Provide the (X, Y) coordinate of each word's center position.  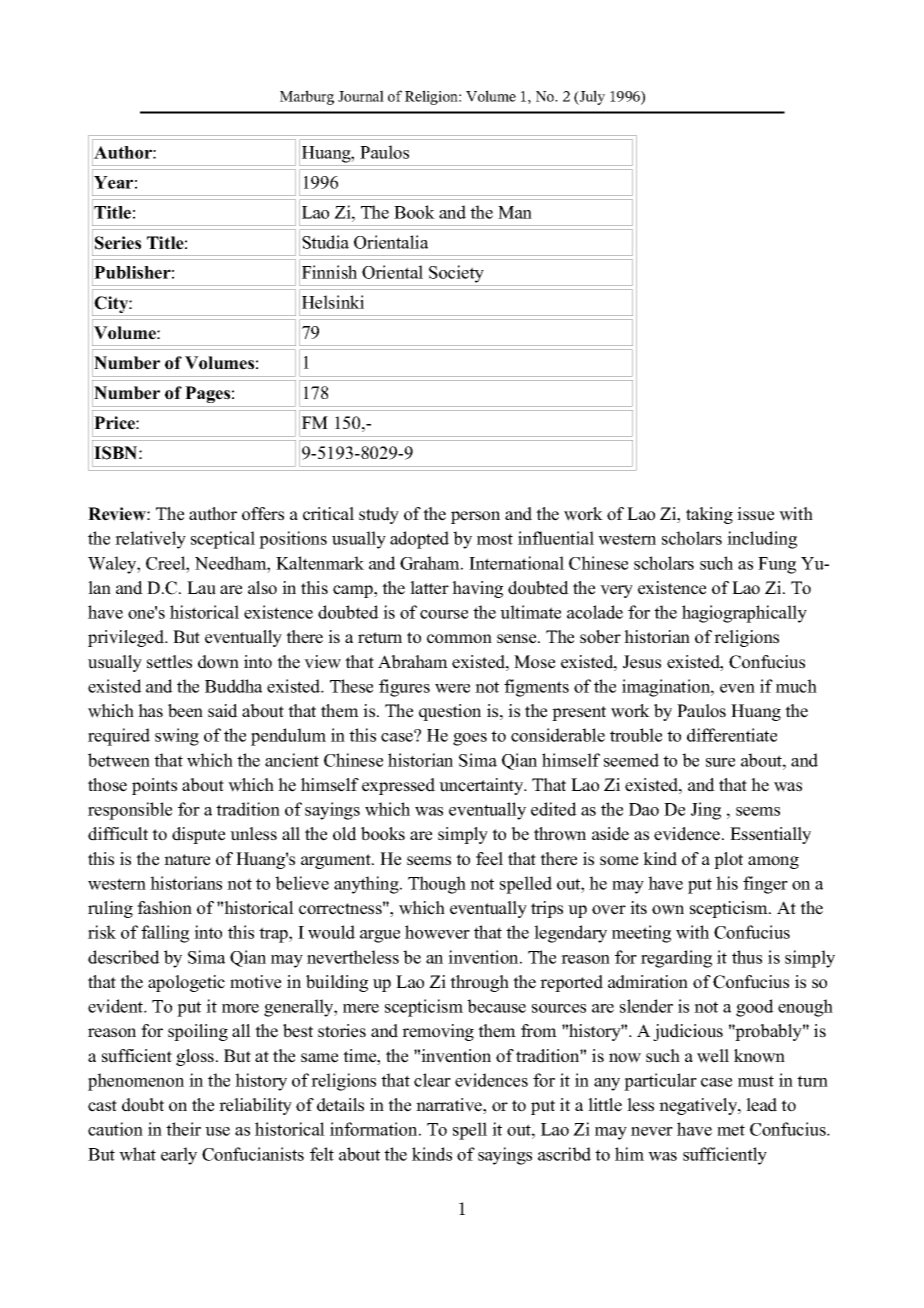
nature (187, 860)
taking (709, 515)
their (183, 1129)
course (444, 614)
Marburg (307, 97)
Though (437, 885)
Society (456, 274)
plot (728, 860)
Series (118, 243)
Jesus (642, 662)
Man (515, 212)
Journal (361, 96)
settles (169, 662)
